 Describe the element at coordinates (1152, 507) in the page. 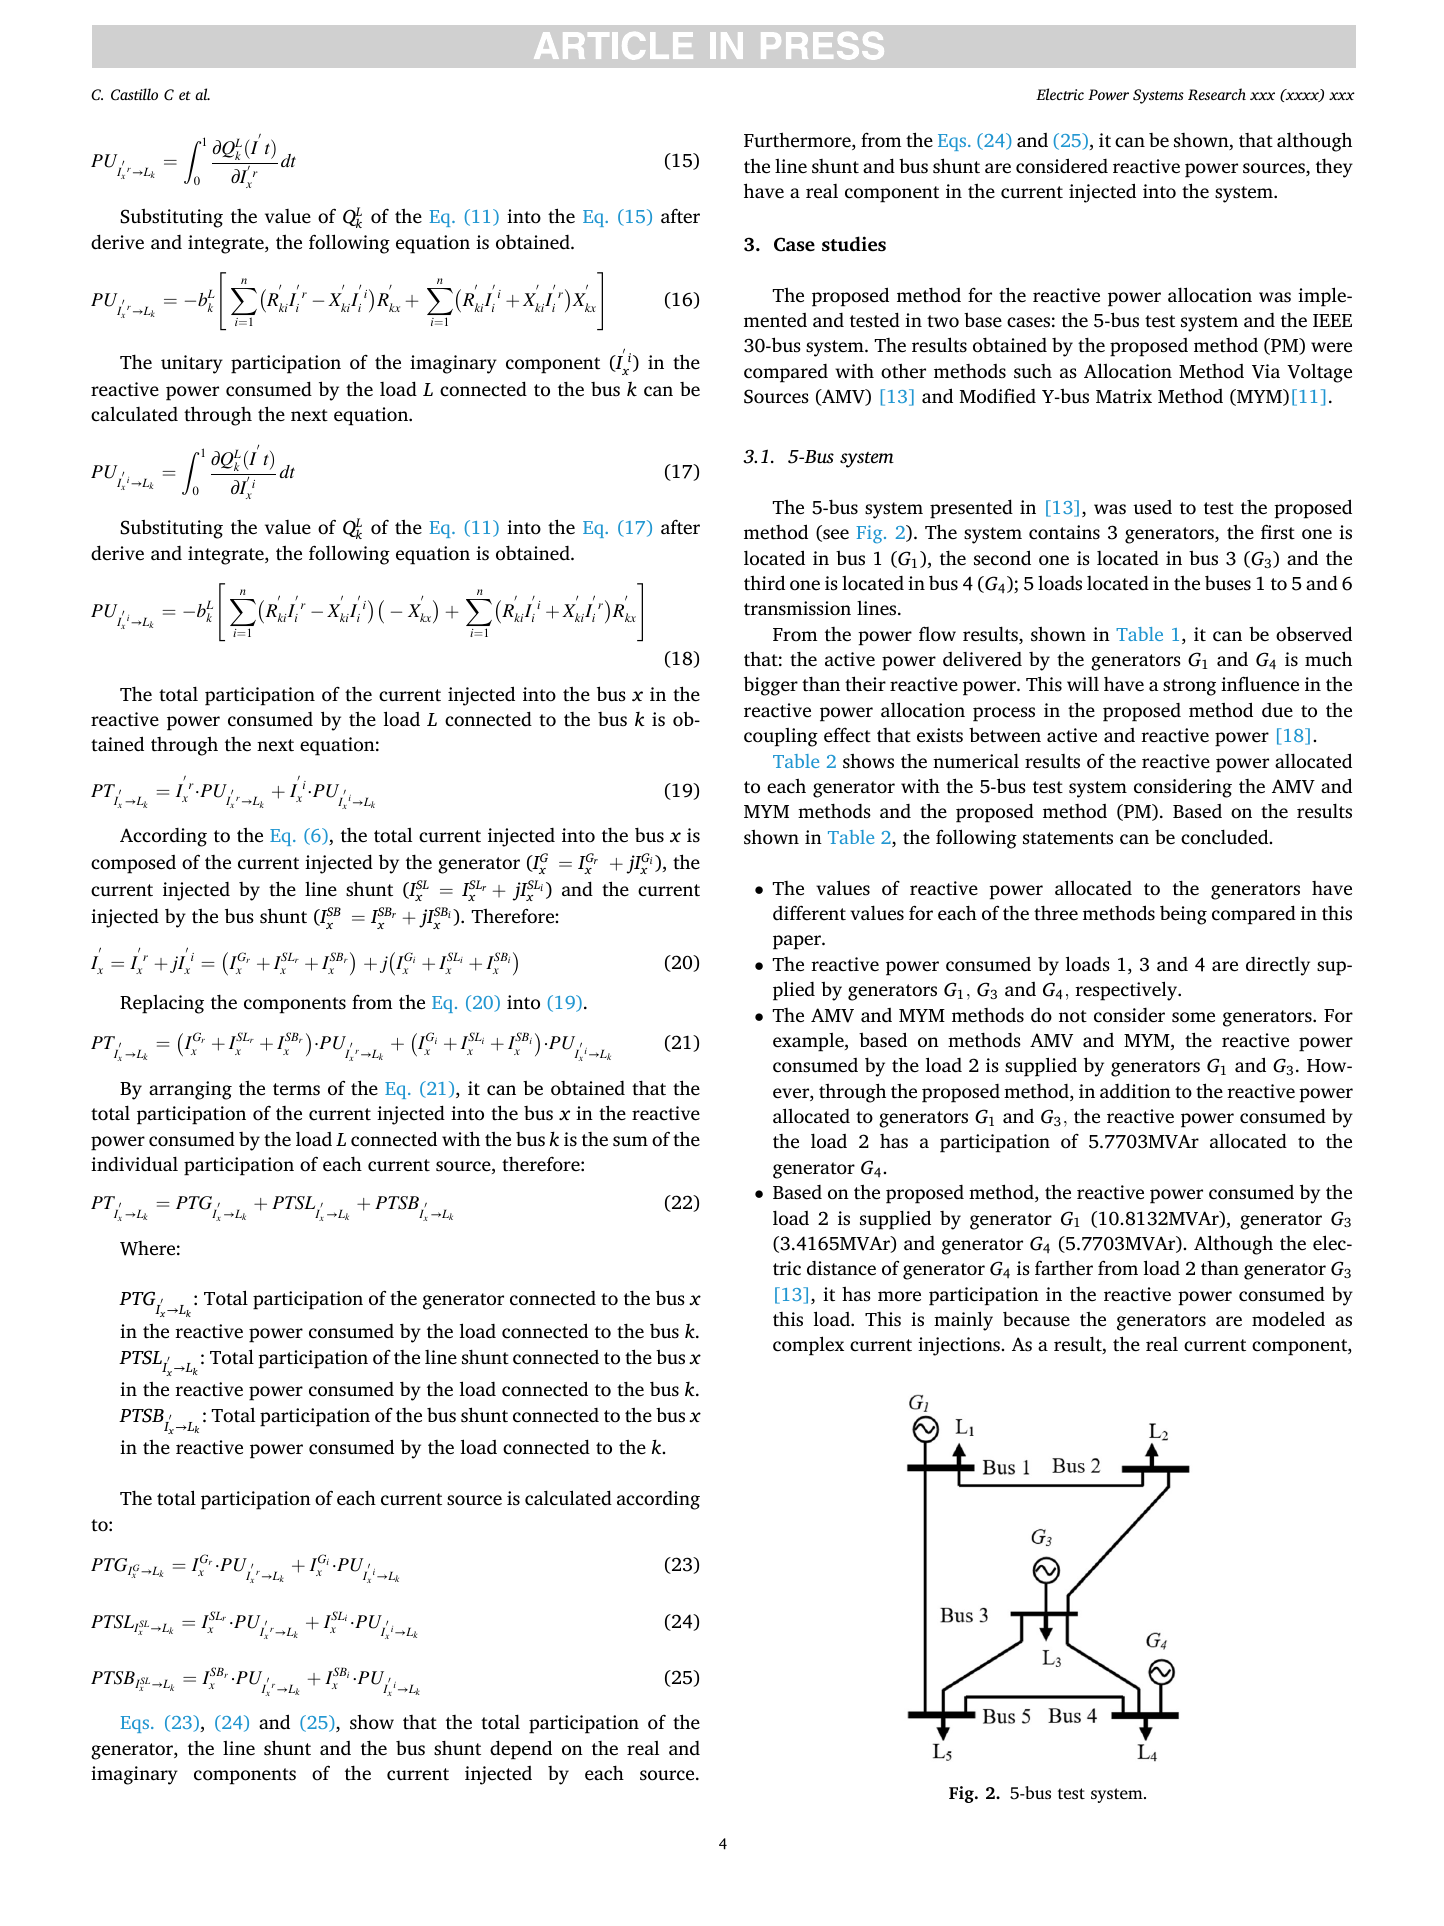

I see `used` at that location.
